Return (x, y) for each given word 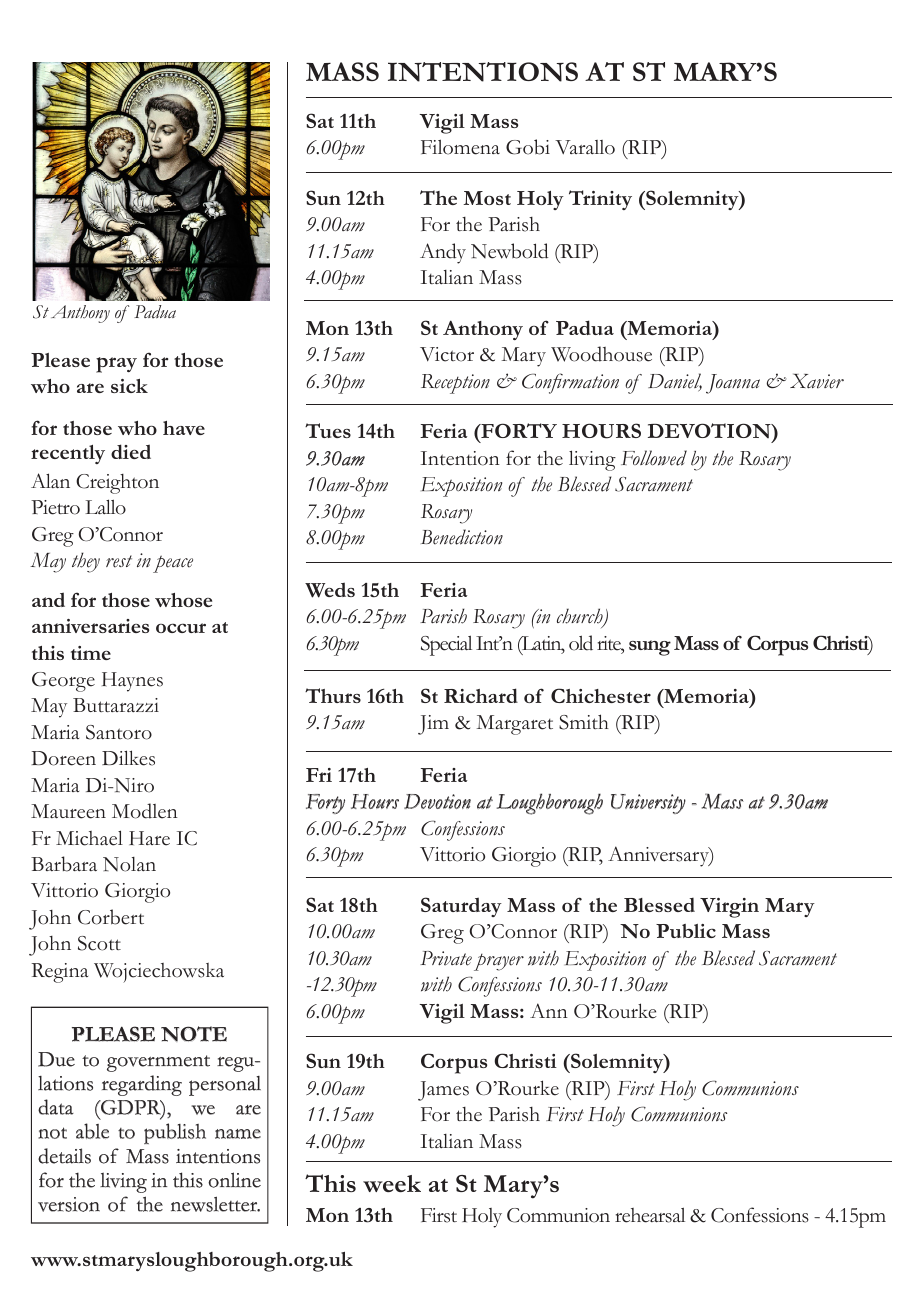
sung (650, 648)
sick (129, 386)
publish (175, 1133)
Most (487, 198)
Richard (481, 695)
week (392, 1183)
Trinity (600, 200)
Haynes (132, 682)
